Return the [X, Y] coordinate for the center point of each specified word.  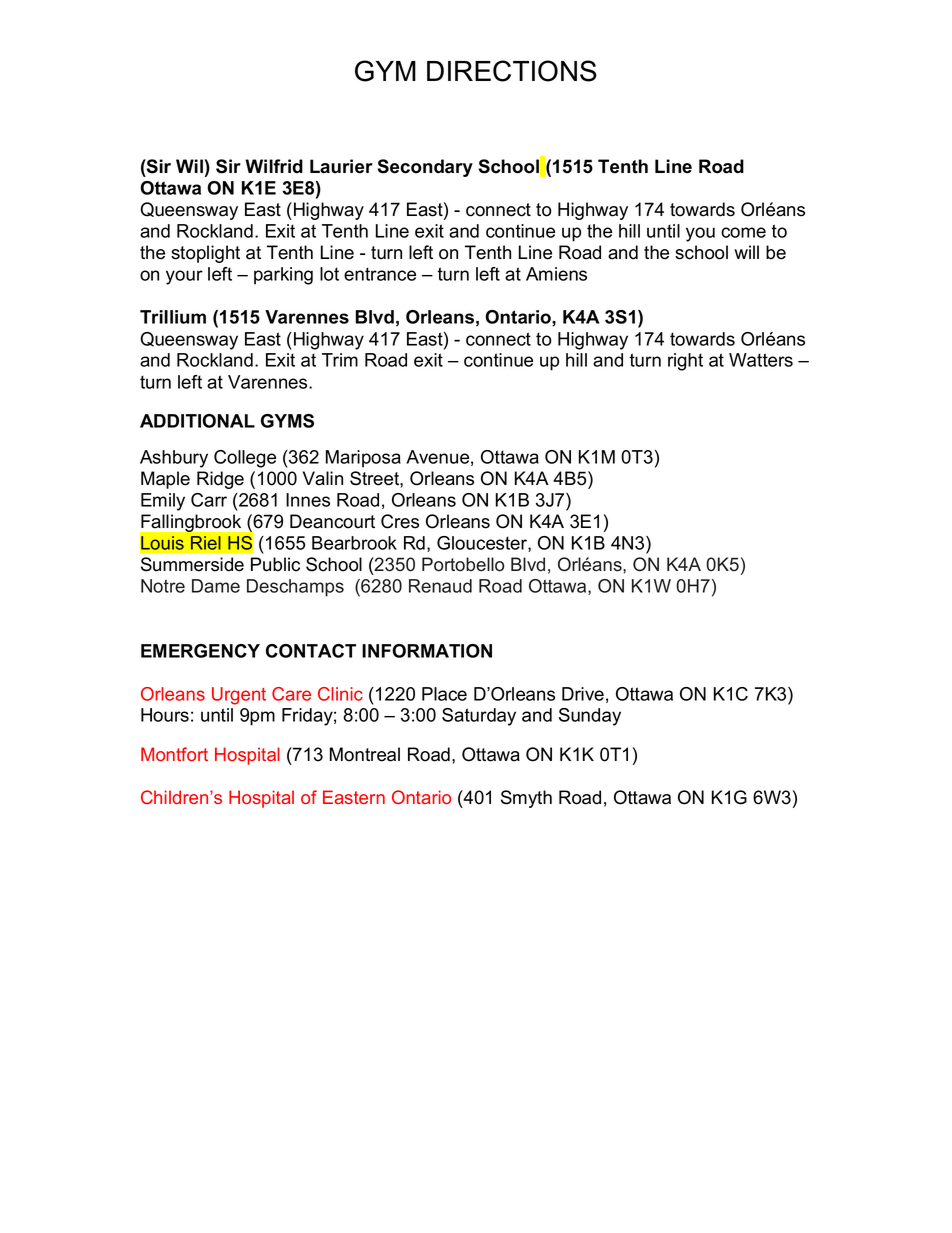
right [685, 362]
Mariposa [363, 459]
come [743, 232]
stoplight [205, 254]
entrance [380, 274]
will [746, 252]
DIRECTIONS [512, 71]
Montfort [174, 754]
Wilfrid [274, 166]
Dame [216, 586]
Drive [583, 694]
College [245, 459]
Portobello [463, 564]
